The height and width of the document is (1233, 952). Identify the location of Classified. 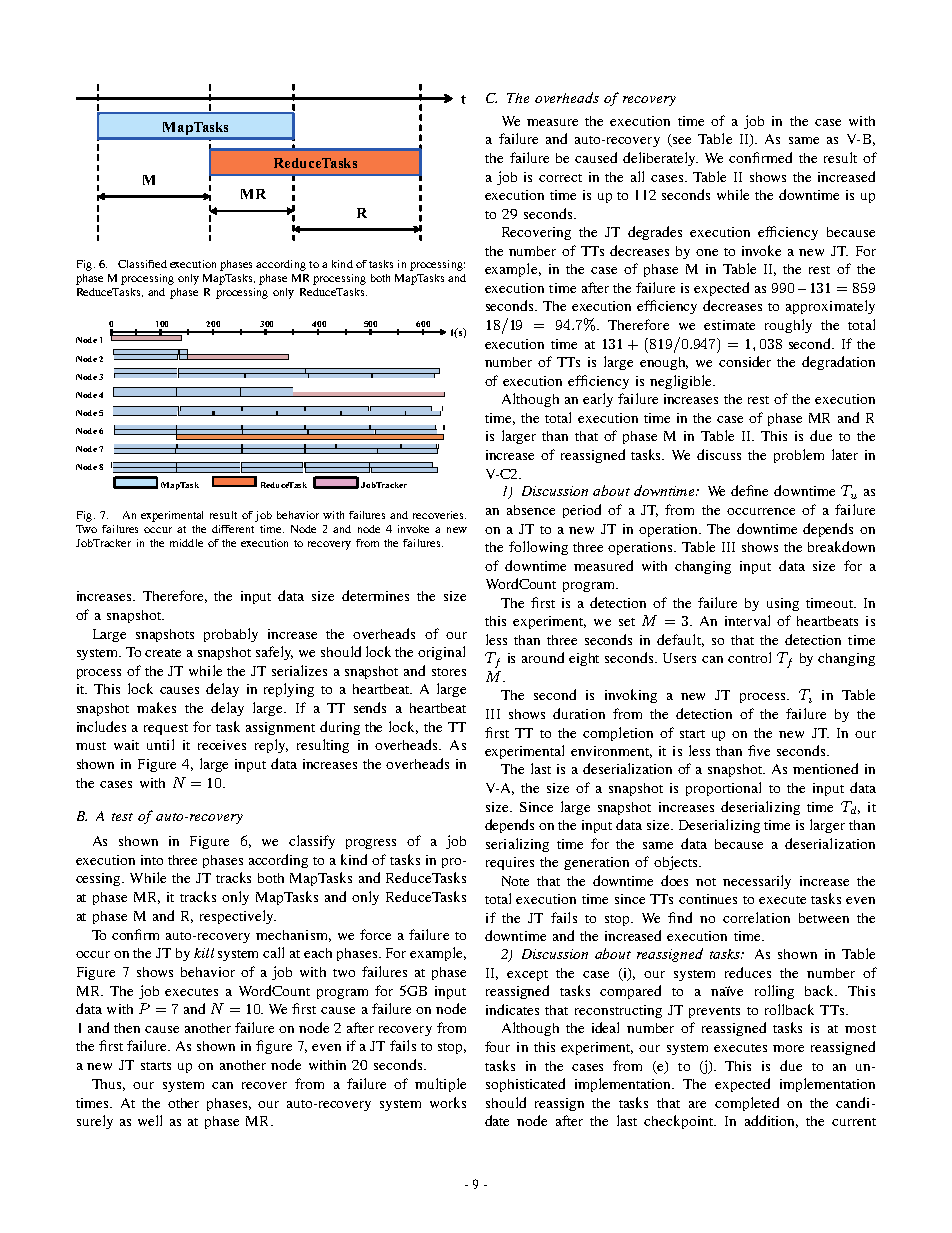
(142, 264).
